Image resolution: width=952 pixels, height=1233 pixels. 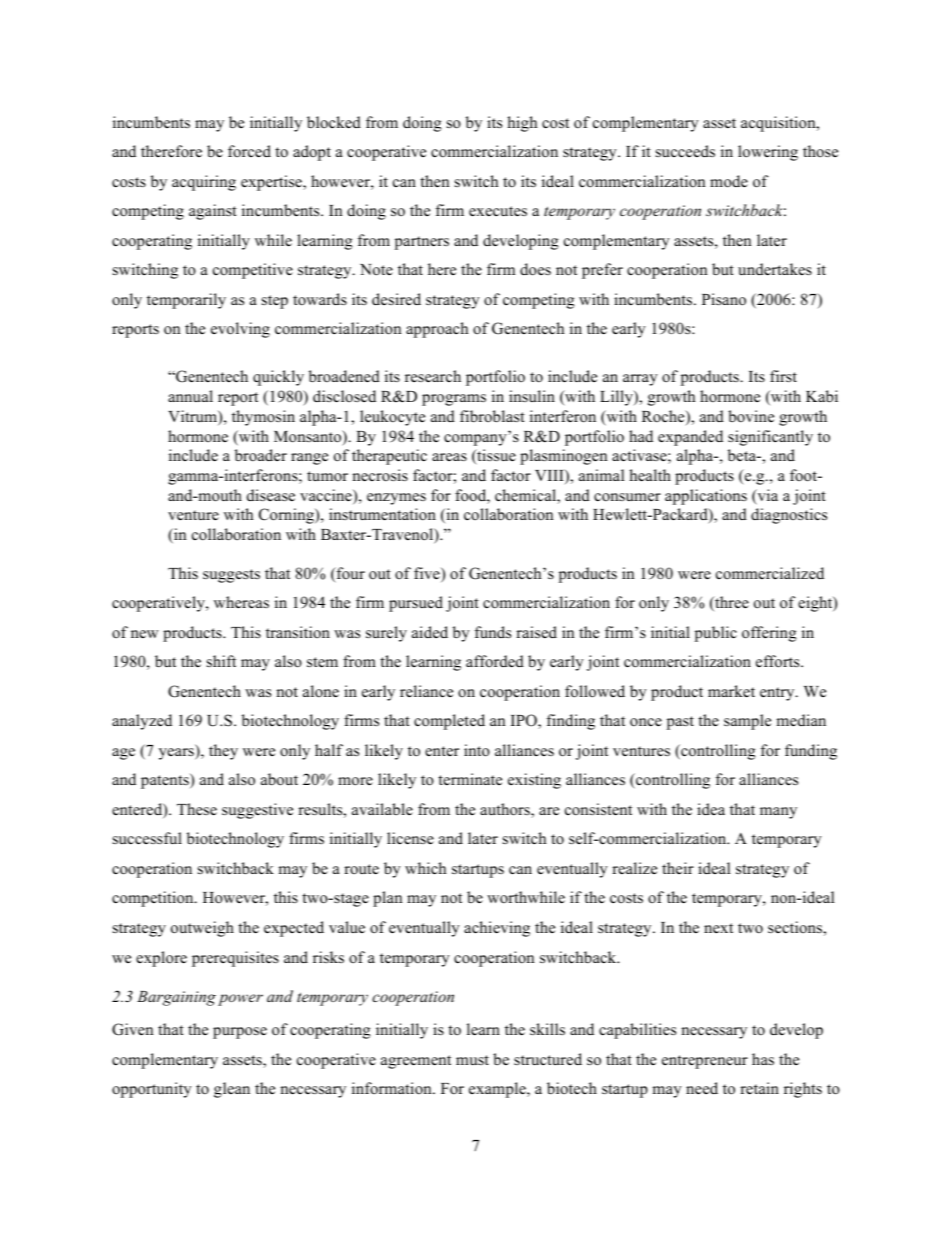 I want to click on must, so click(x=472, y=1060).
